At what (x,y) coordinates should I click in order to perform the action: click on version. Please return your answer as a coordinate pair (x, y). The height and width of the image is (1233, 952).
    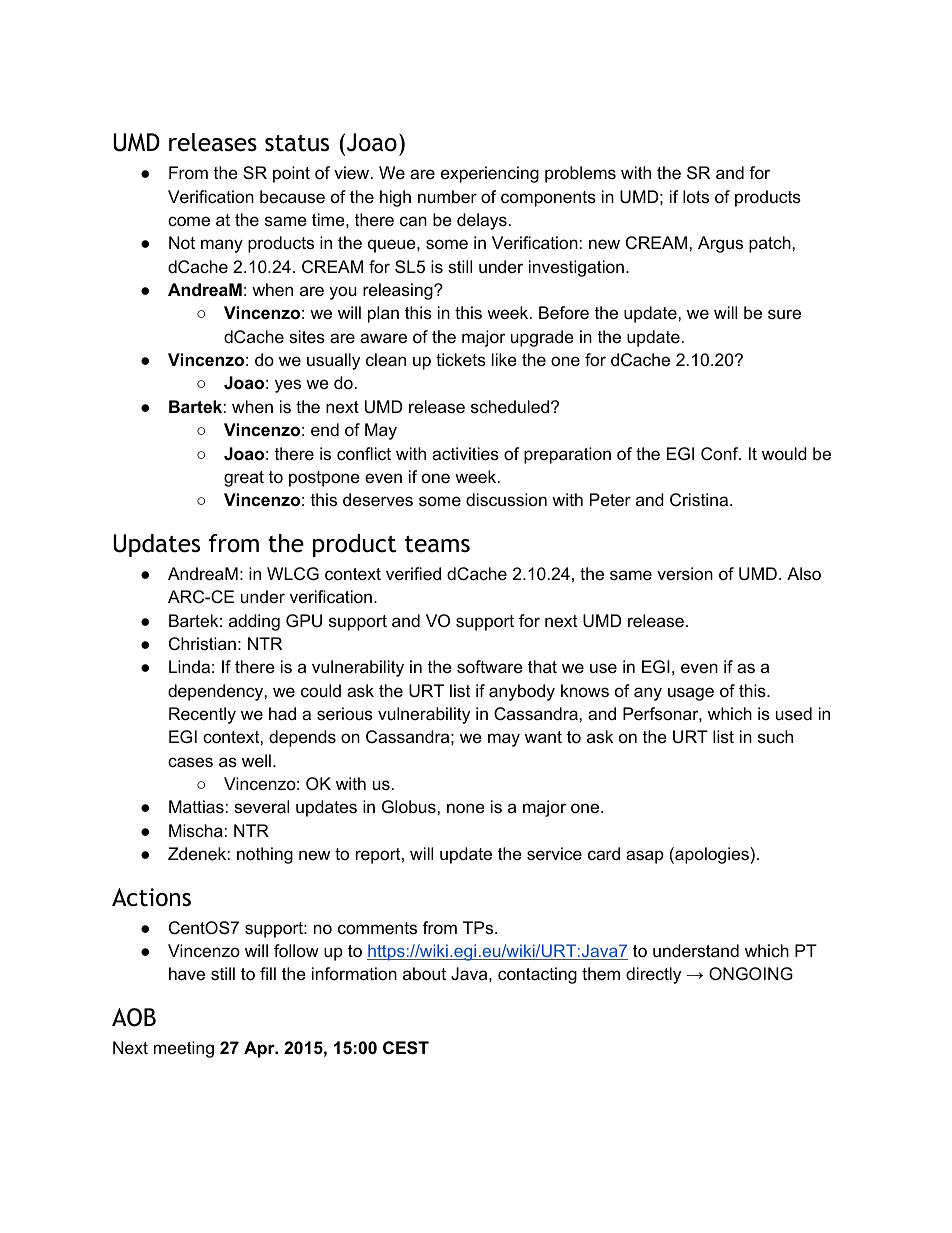
    Looking at the image, I should click on (685, 573).
